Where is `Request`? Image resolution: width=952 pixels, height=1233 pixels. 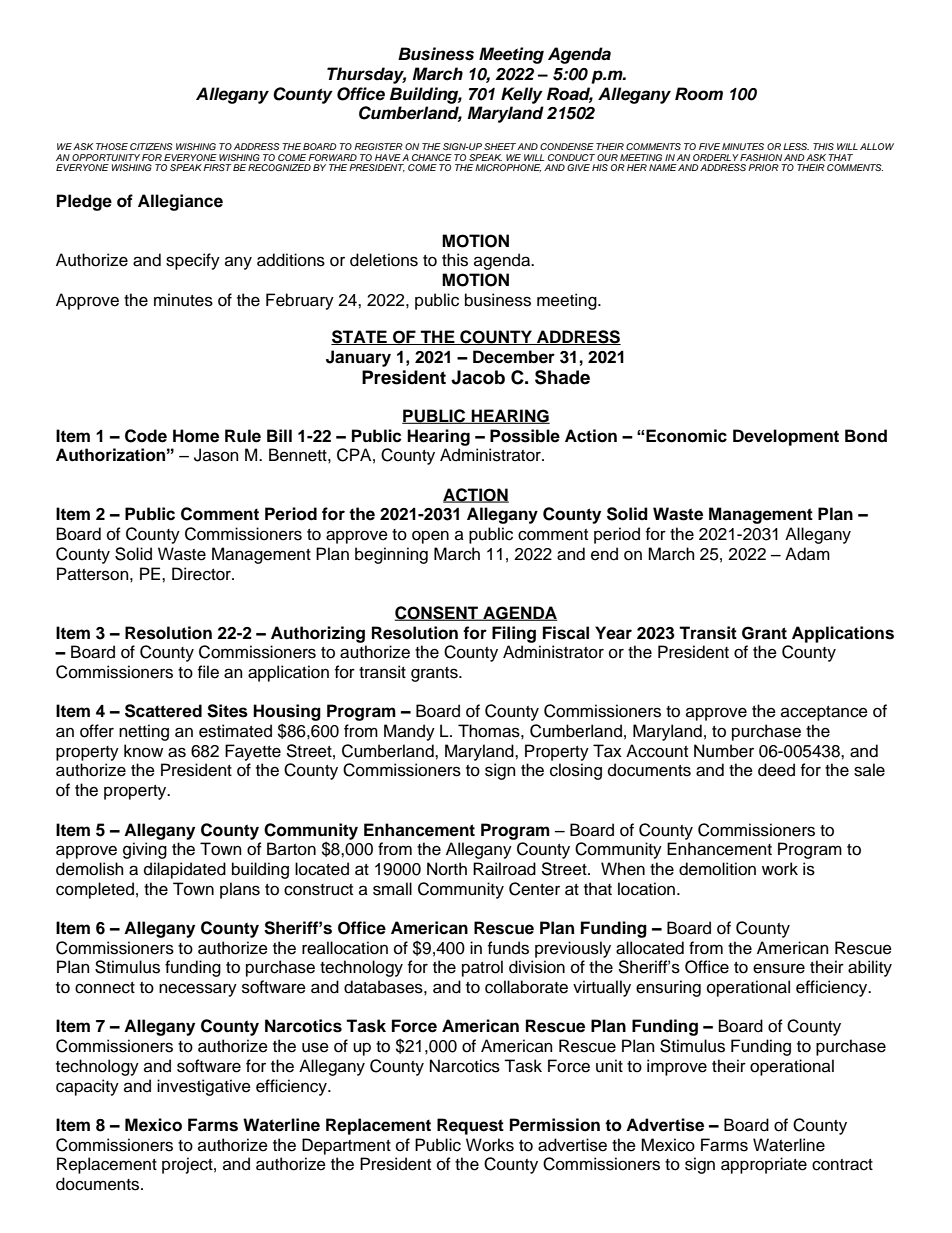
Request is located at coordinates (470, 1126).
